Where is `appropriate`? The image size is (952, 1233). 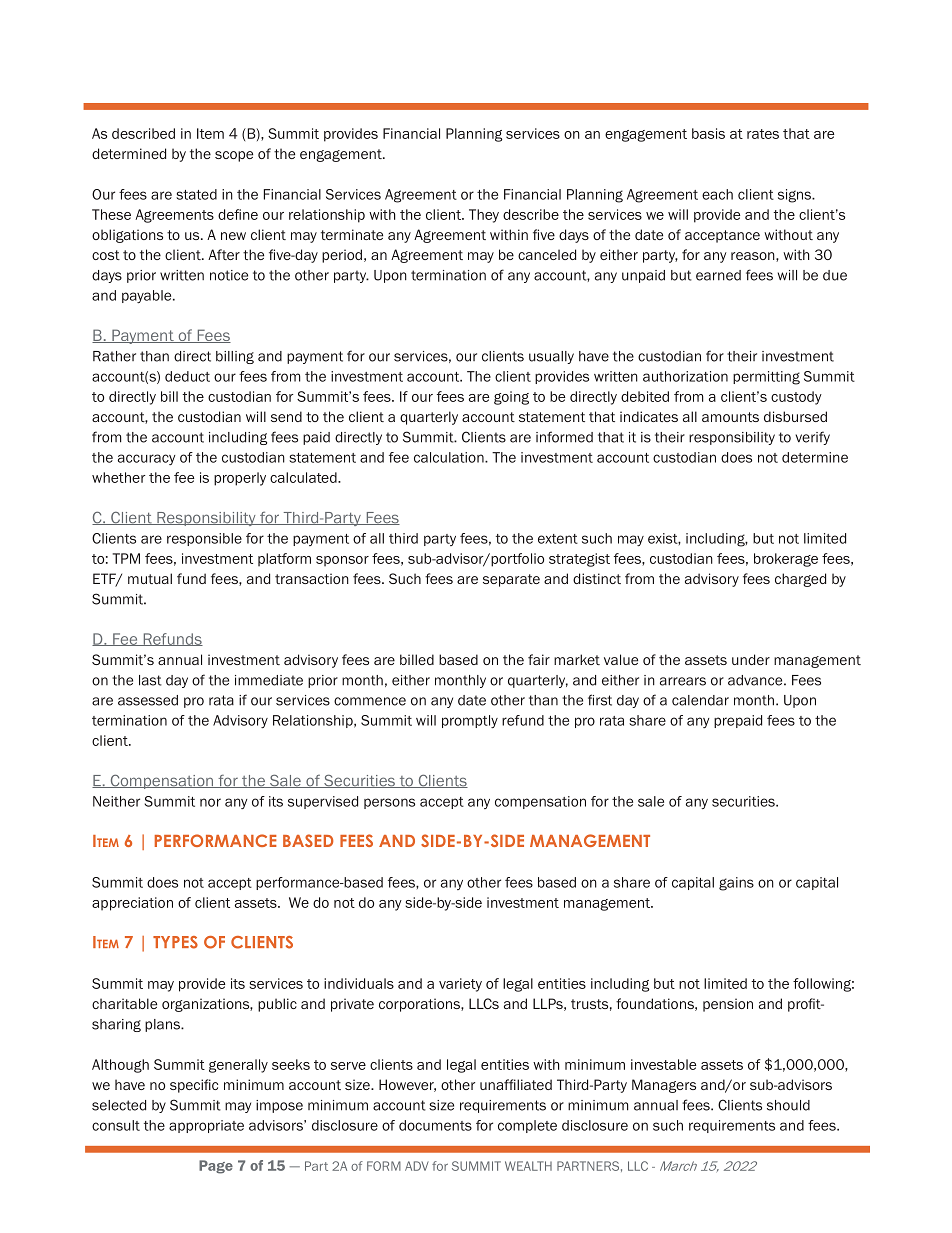
appropriate is located at coordinates (206, 1126).
